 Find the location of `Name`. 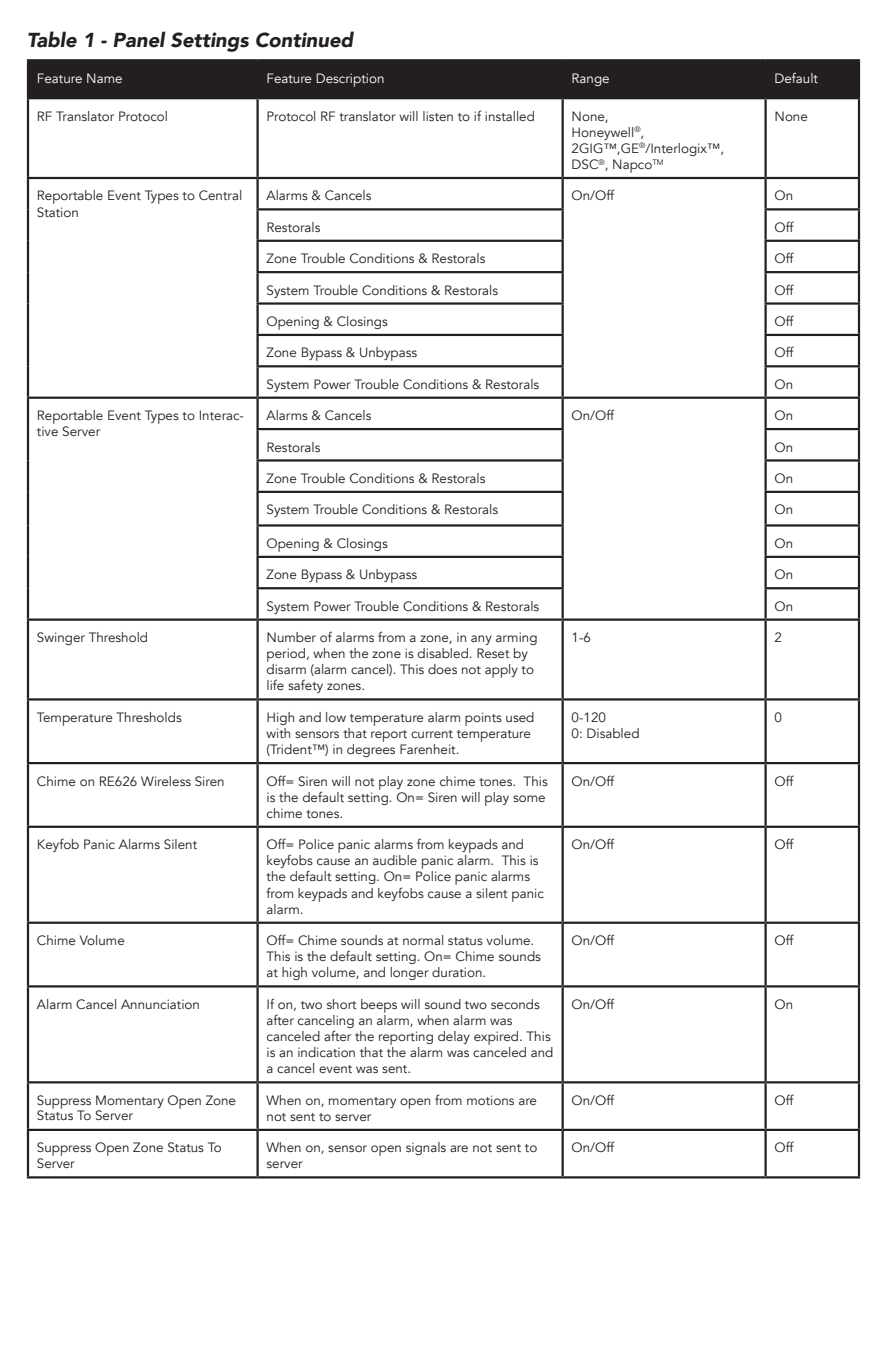

Name is located at coordinates (104, 78).
